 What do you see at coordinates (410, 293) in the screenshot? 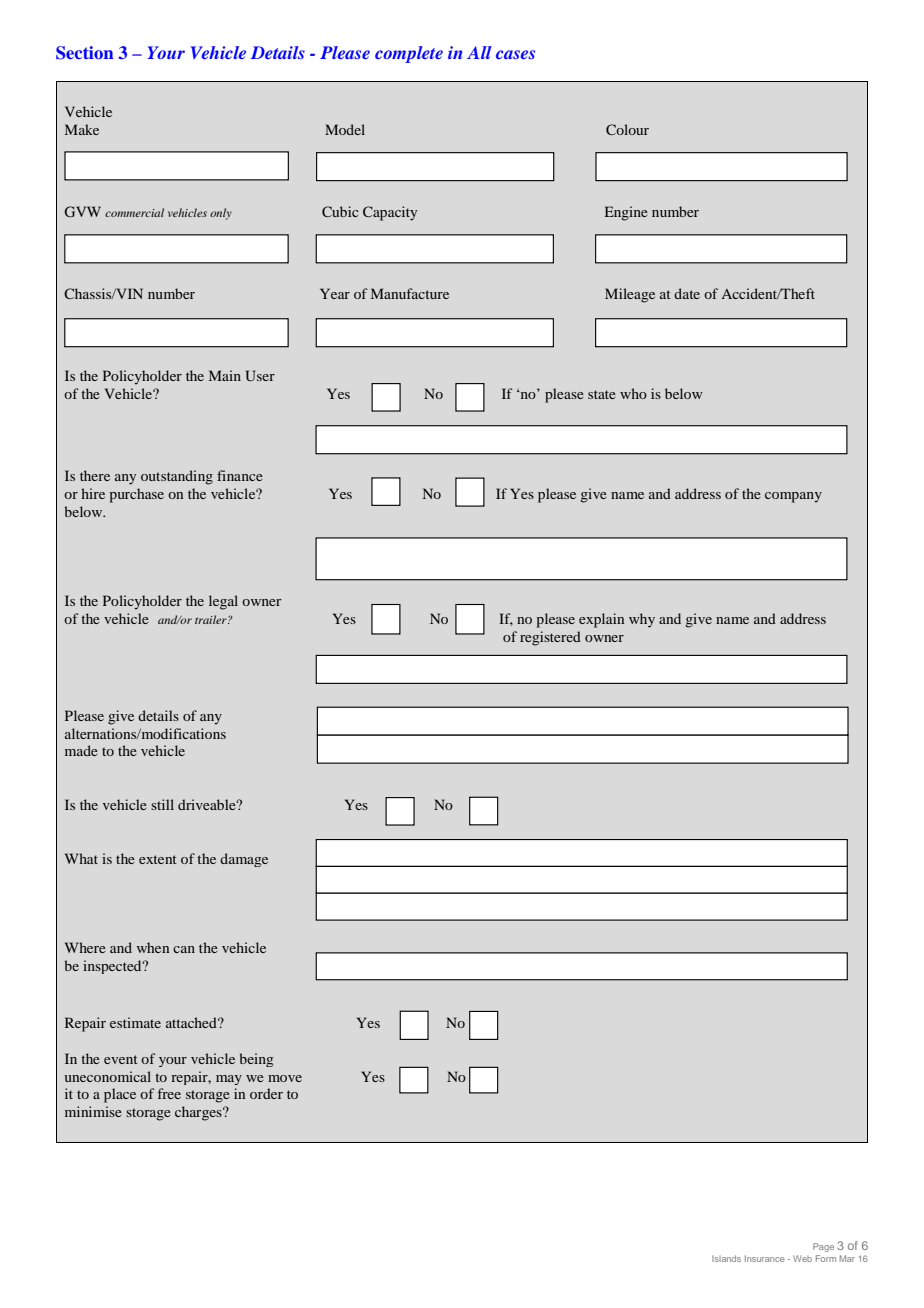
I see `Manufacture` at bounding box center [410, 293].
